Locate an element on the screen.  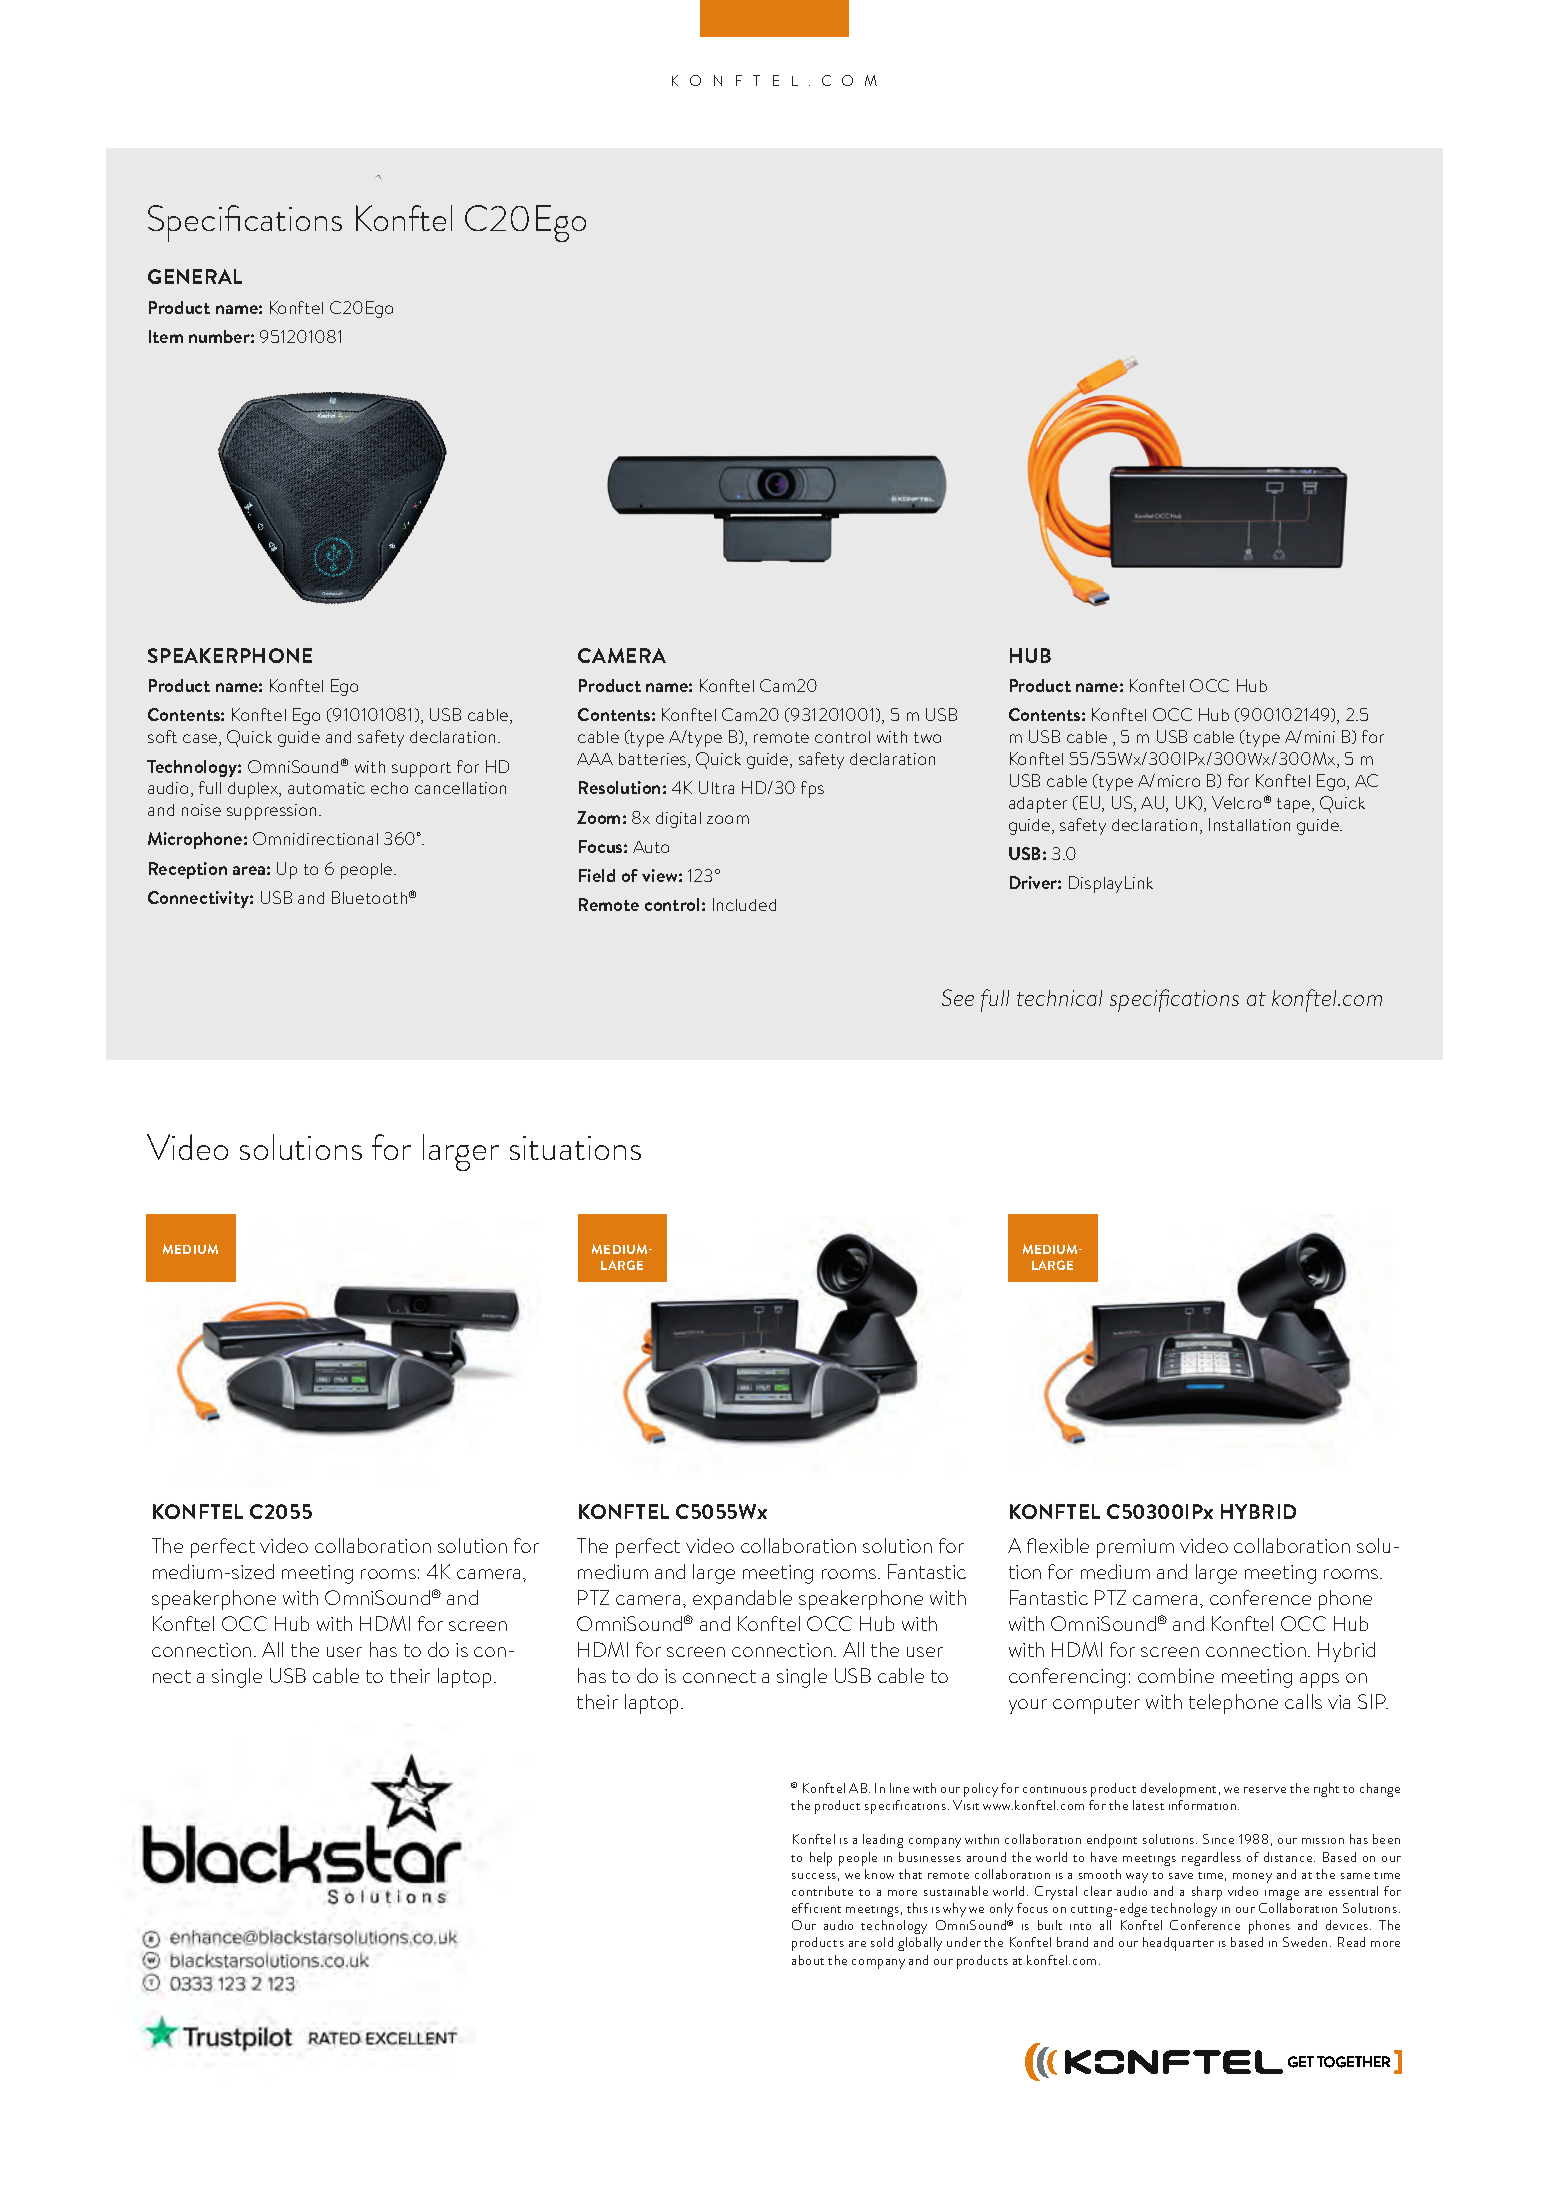
Item is located at coordinates (166, 336).
